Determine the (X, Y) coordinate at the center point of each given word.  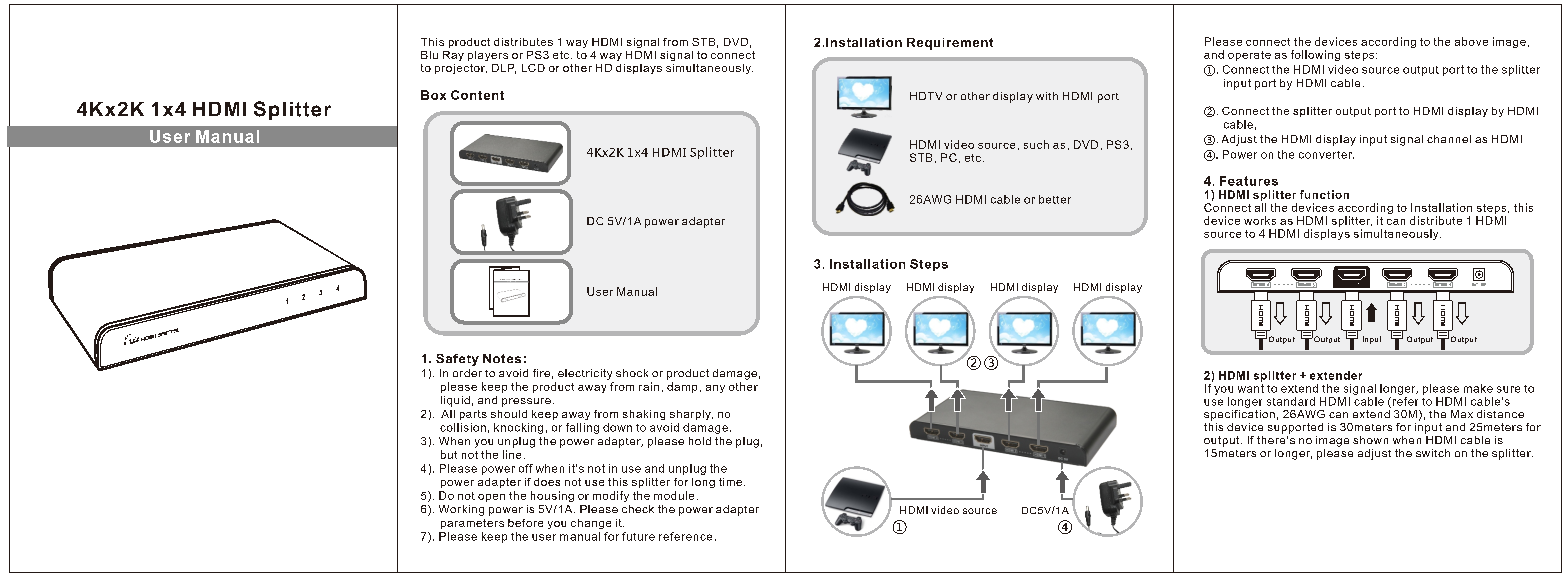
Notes (502, 358)
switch (1433, 453)
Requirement (950, 44)
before (525, 523)
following (1315, 55)
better (1055, 199)
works (1260, 220)
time (732, 482)
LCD (533, 68)
